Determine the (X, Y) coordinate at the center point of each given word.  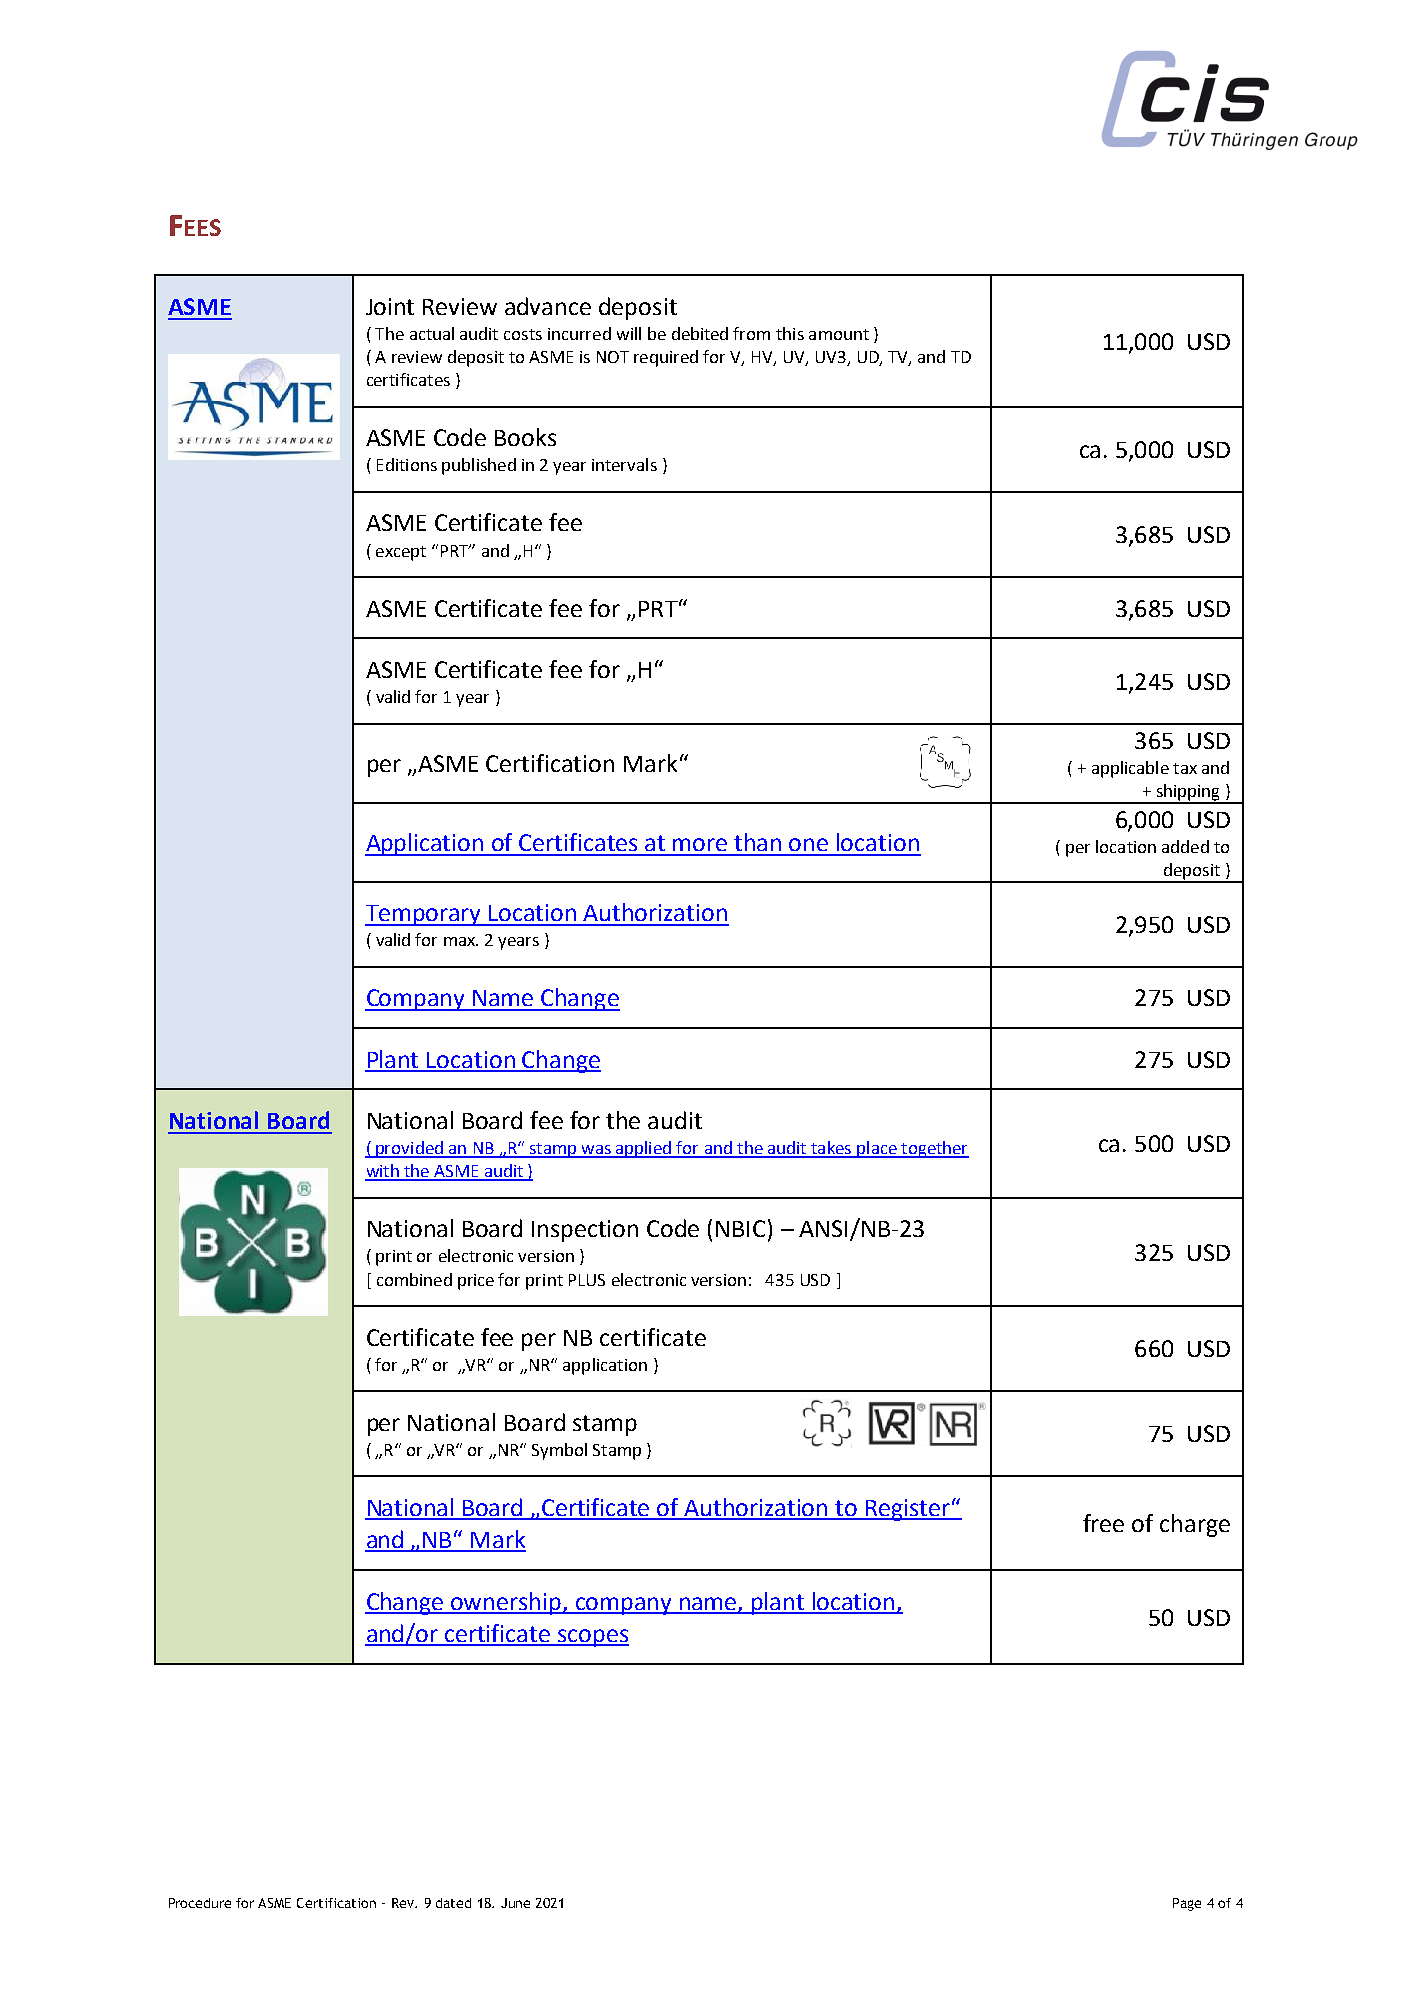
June (515, 1903)
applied (644, 1149)
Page (1187, 1904)
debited (700, 333)
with (383, 1172)
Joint (390, 306)
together (934, 1149)
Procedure (200, 1903)
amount (839, 334)
